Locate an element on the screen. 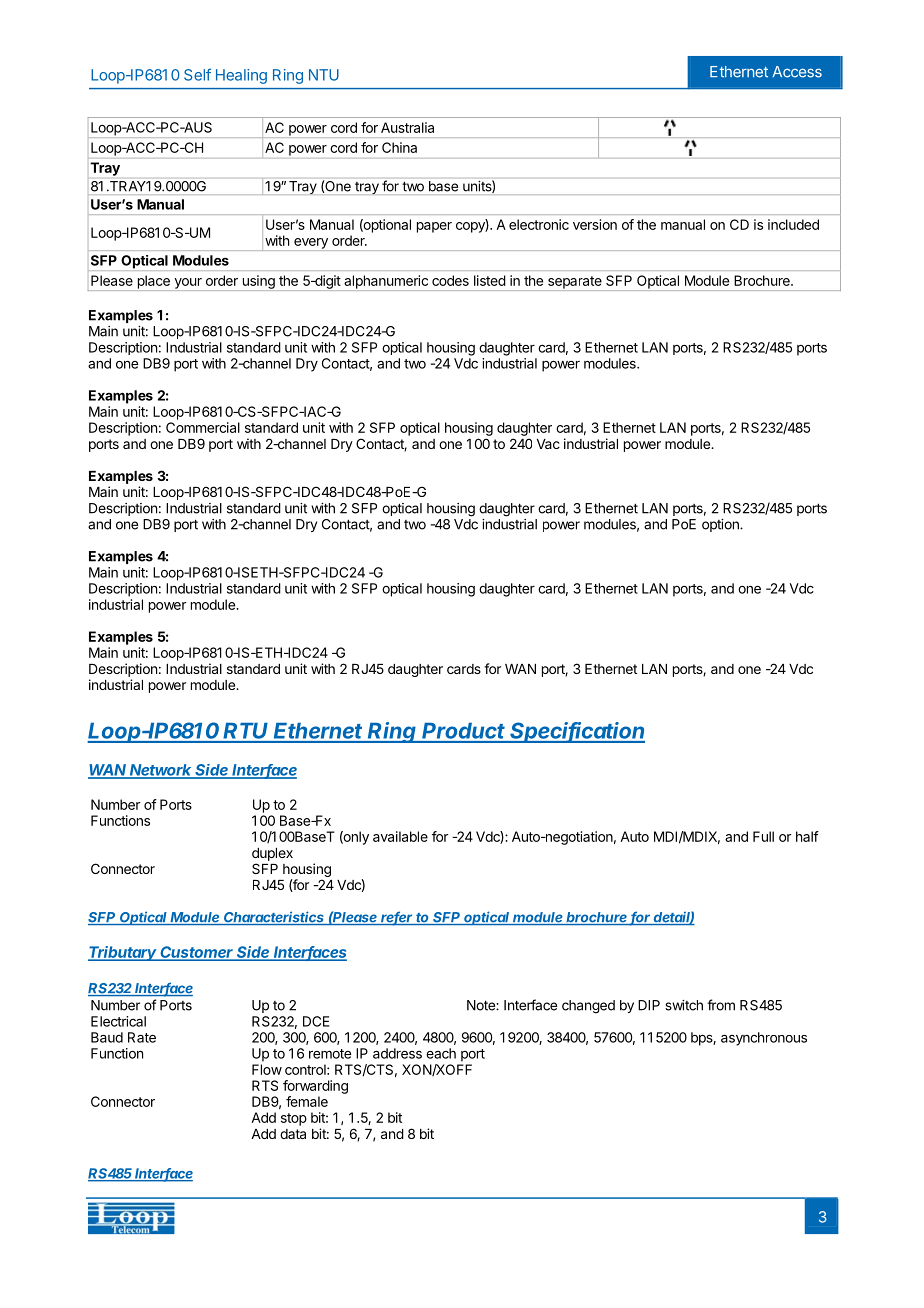 Image resolution: width=924 pixels, height=1308 pixels. asynchronous is located at coordinates (764, 1039).
